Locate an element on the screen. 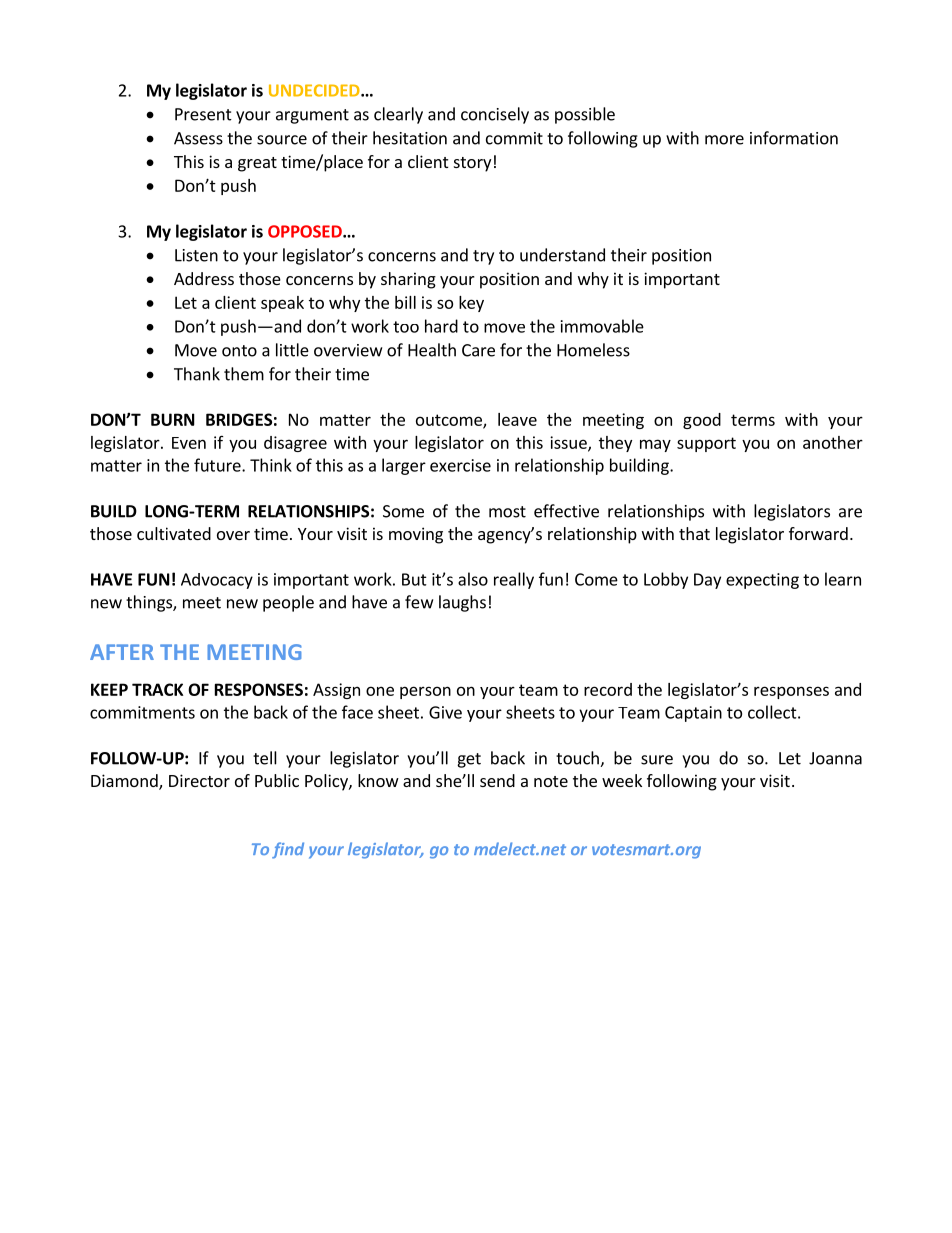 This screenshot has height=1233, width=952. more is located at coordinates (724, 140).
